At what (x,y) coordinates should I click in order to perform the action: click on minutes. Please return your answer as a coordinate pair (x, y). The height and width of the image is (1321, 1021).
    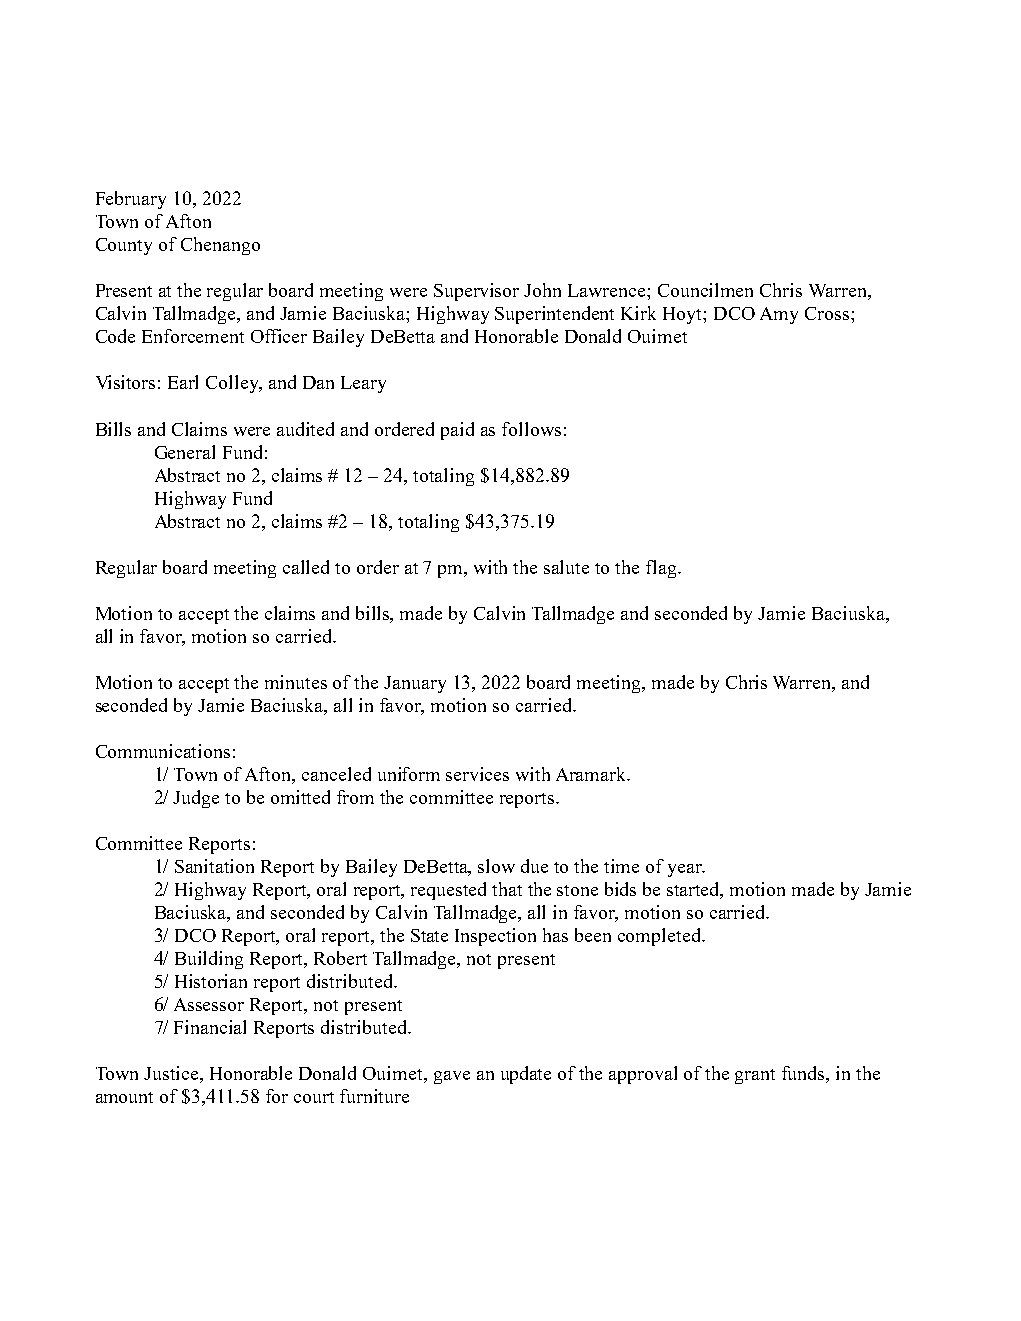
    Looking at the image, I should click on (296, 682).
